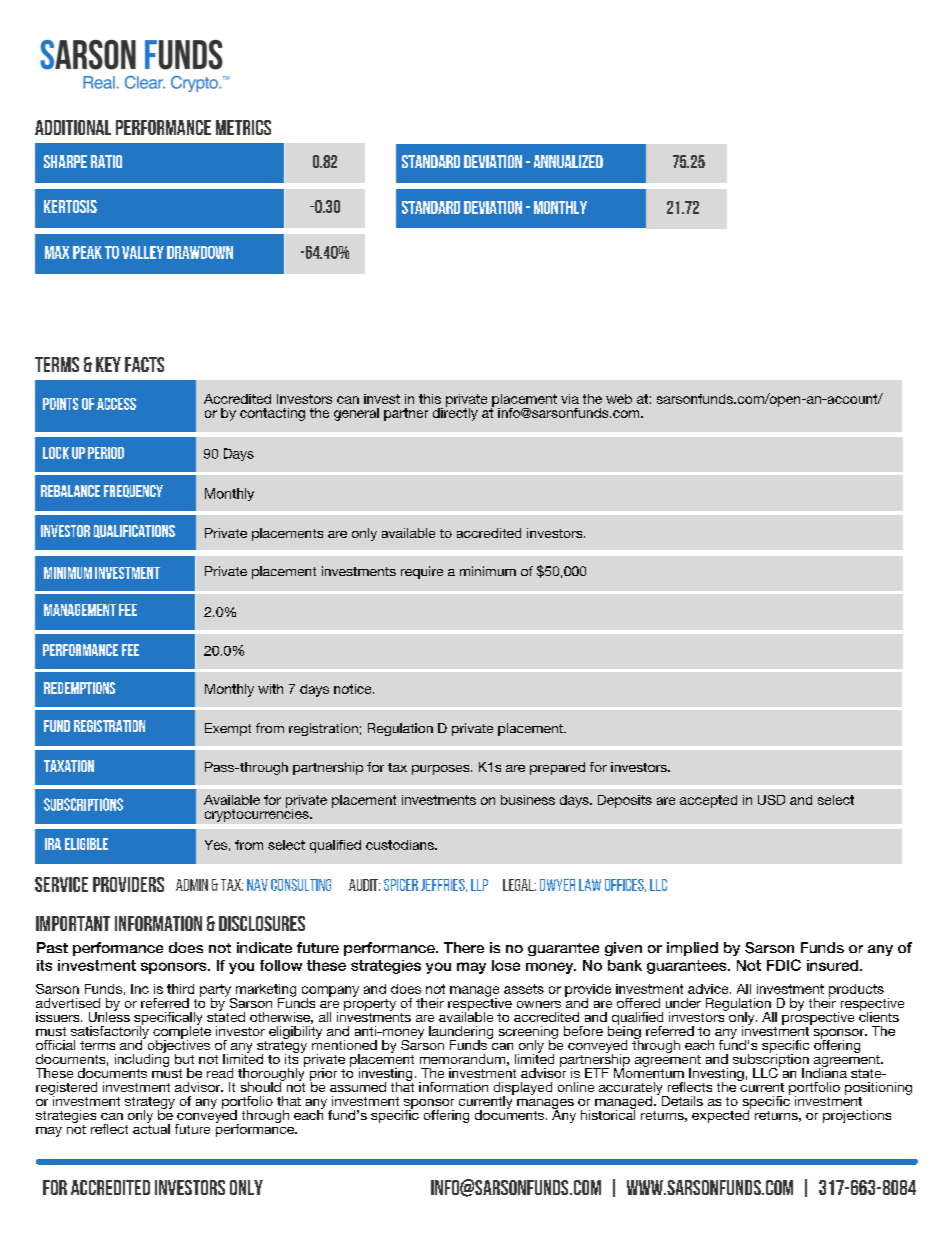  What do you see at coordinates (455, 413) in the image?
I see `directly` at bounding box center [455, 413].
